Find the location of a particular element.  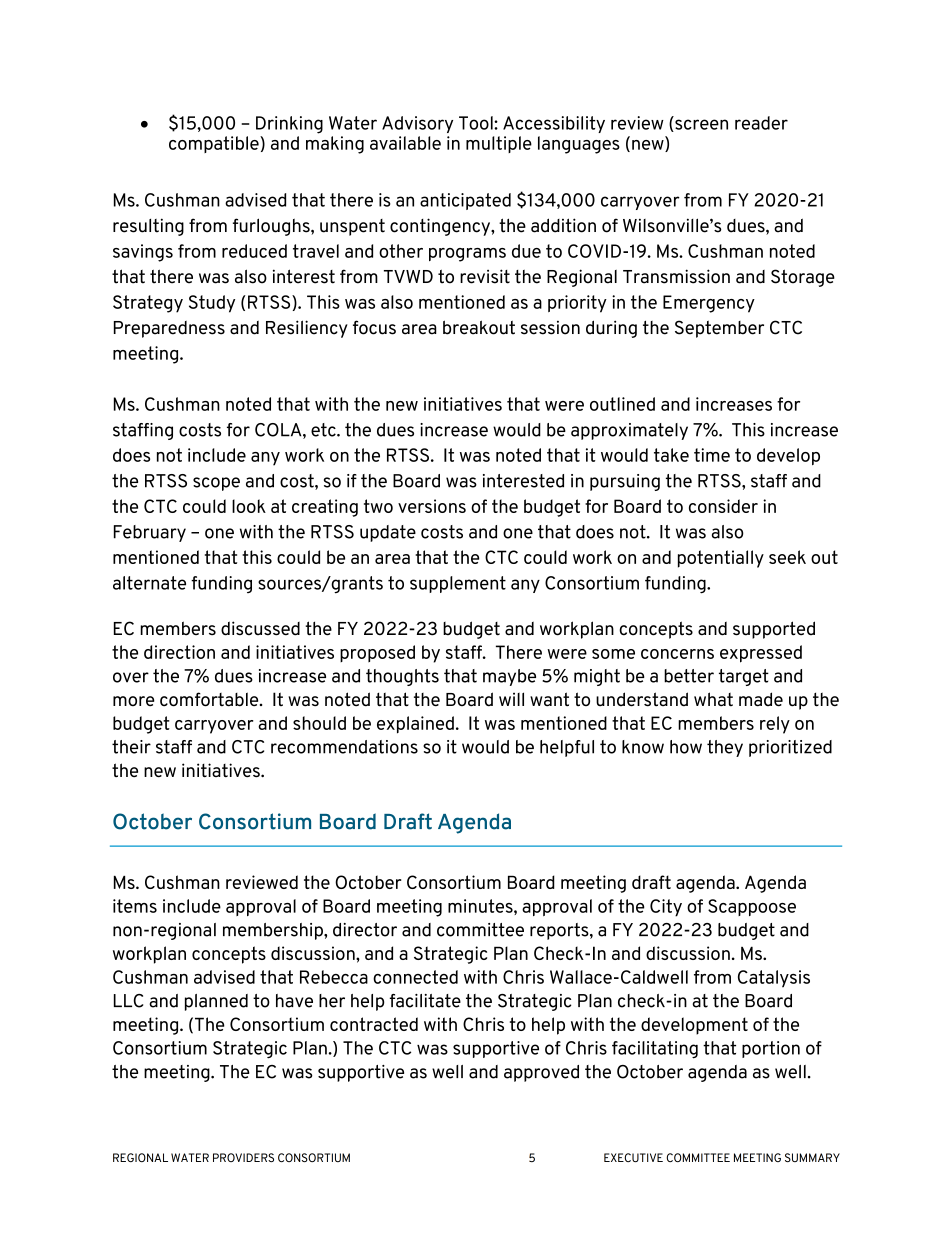

screen is located at coordinates (700, 125).
